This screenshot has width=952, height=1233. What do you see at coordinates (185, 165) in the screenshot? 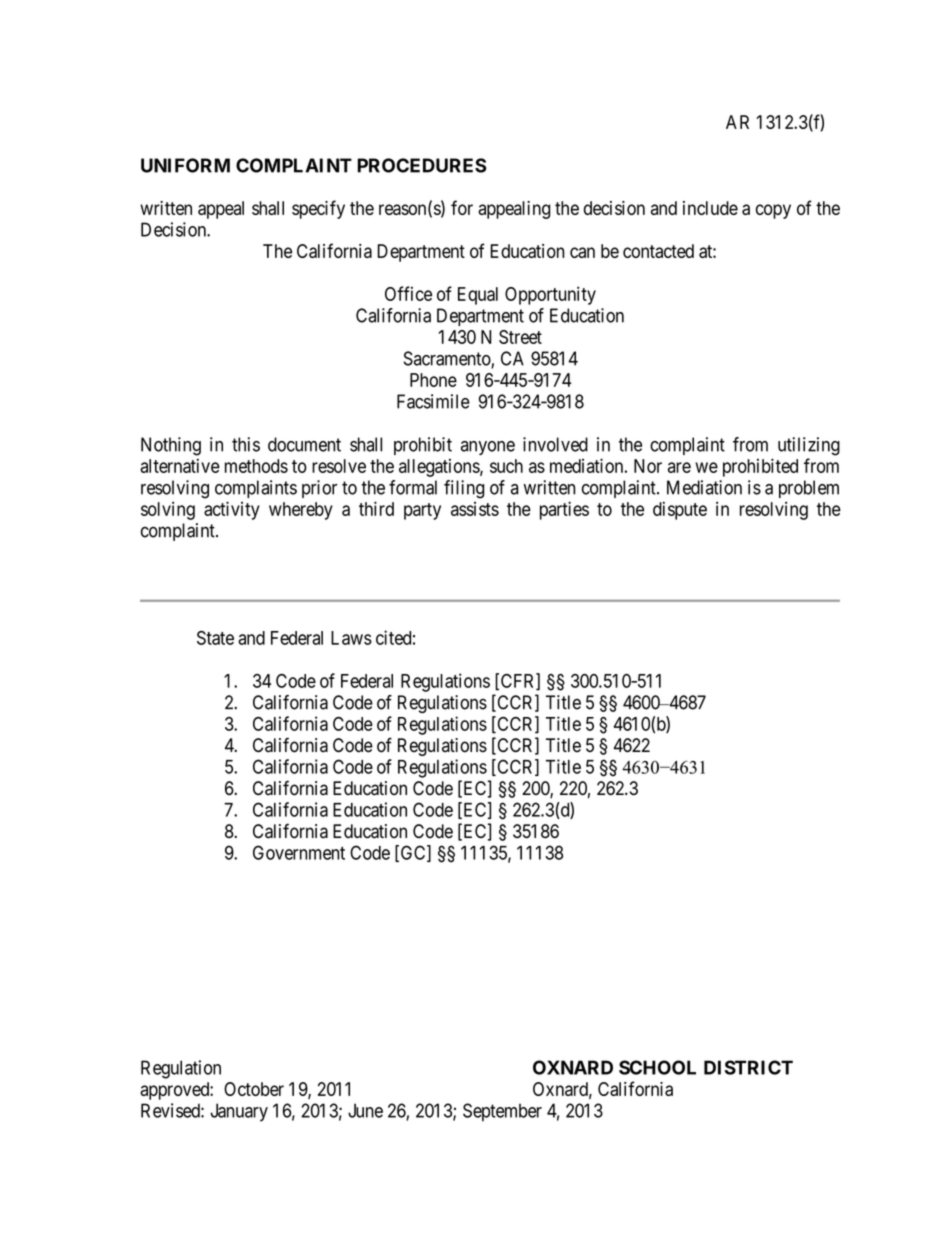
I see `UNIFORM` at bounding box center [185, 165].
